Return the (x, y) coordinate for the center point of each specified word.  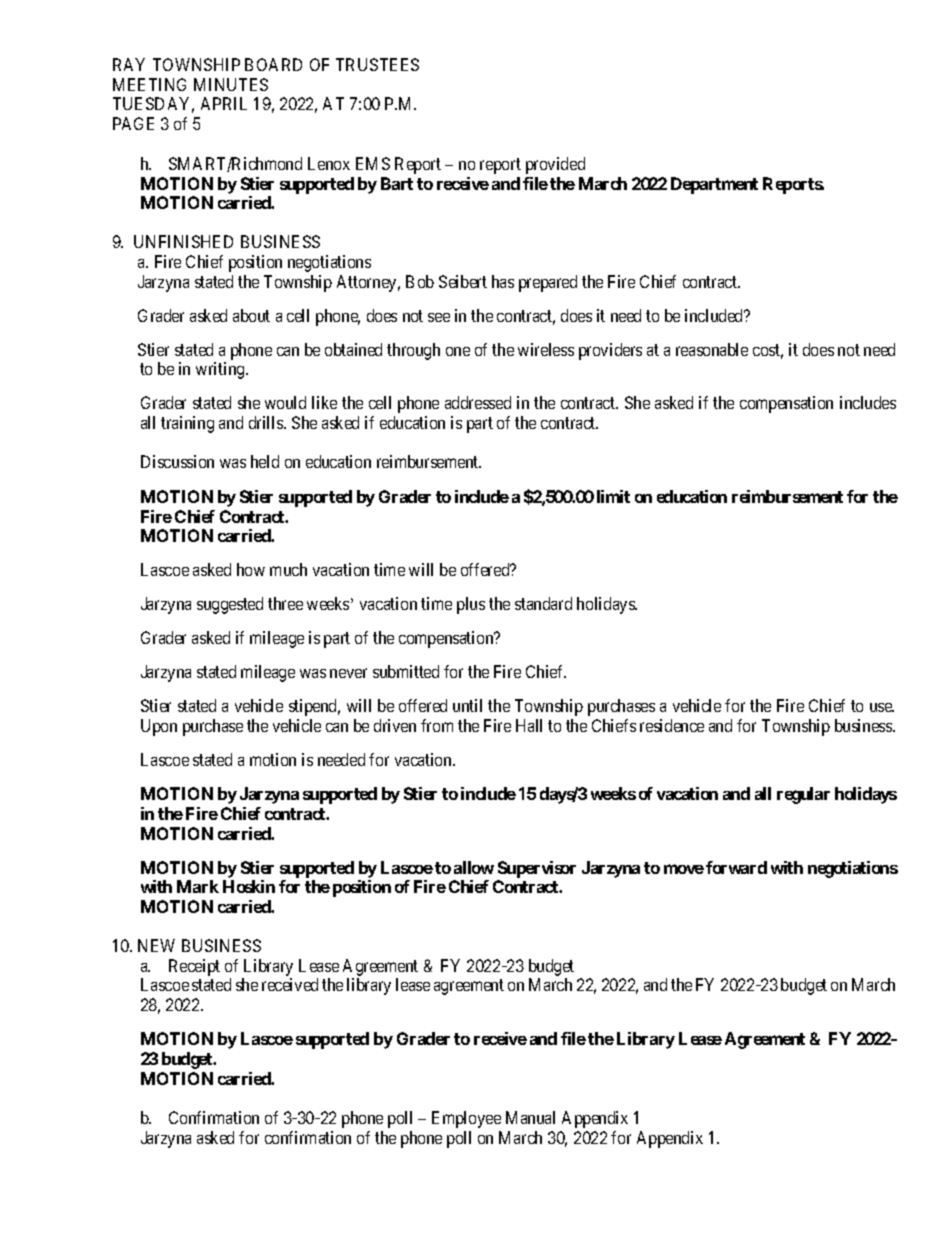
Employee (466, 1119)
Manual (530, 1117)
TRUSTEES (377, 64)
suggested (230, 605)
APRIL (224, 103)
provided (555, 165)
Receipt (194, 967)
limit (613, 496)
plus (471, 605)
